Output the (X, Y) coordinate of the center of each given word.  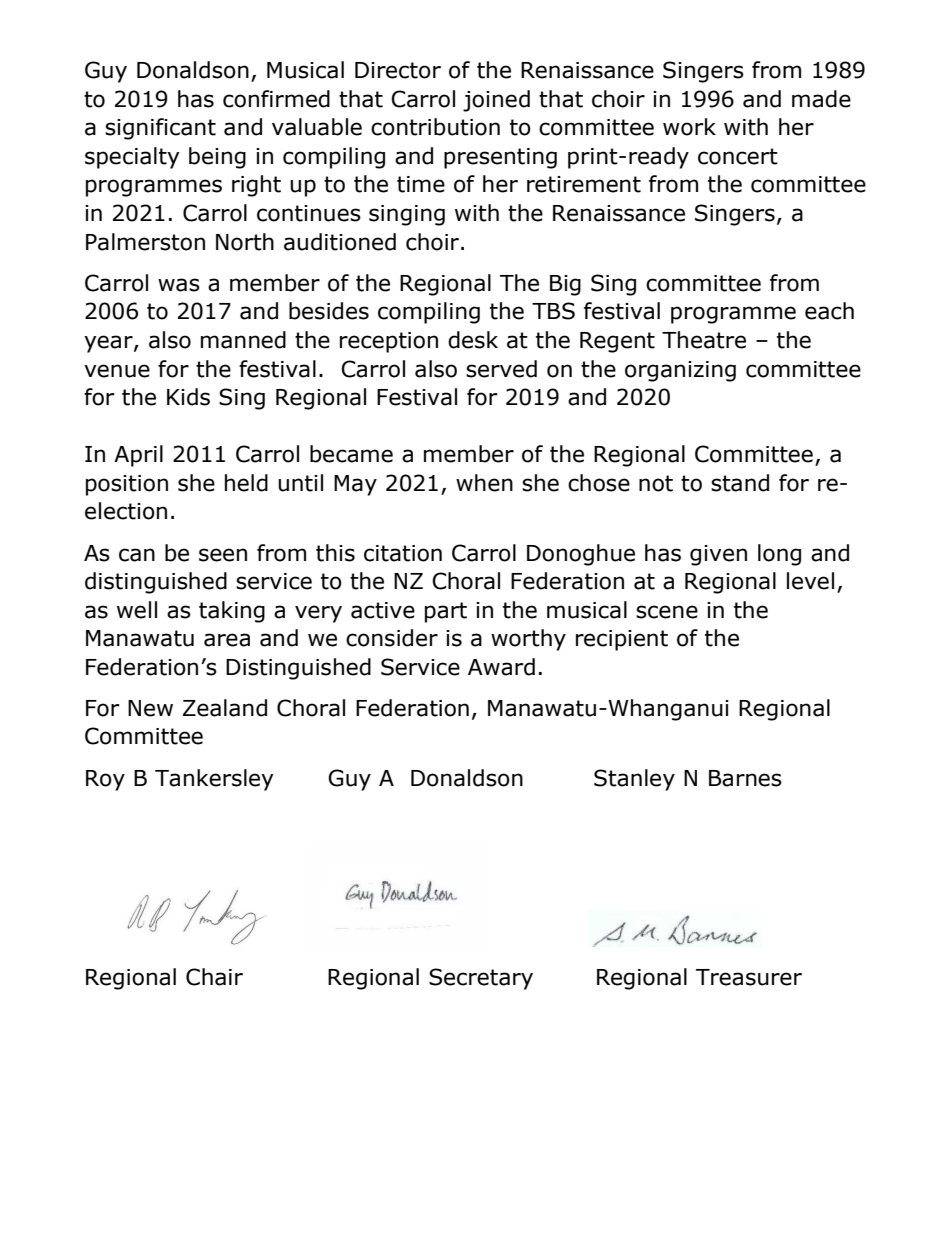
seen (223, 555)
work (689, 127)
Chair (214, 977)
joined (496, 101)
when (484, 483)
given (718, 555)
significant (160, 129)
